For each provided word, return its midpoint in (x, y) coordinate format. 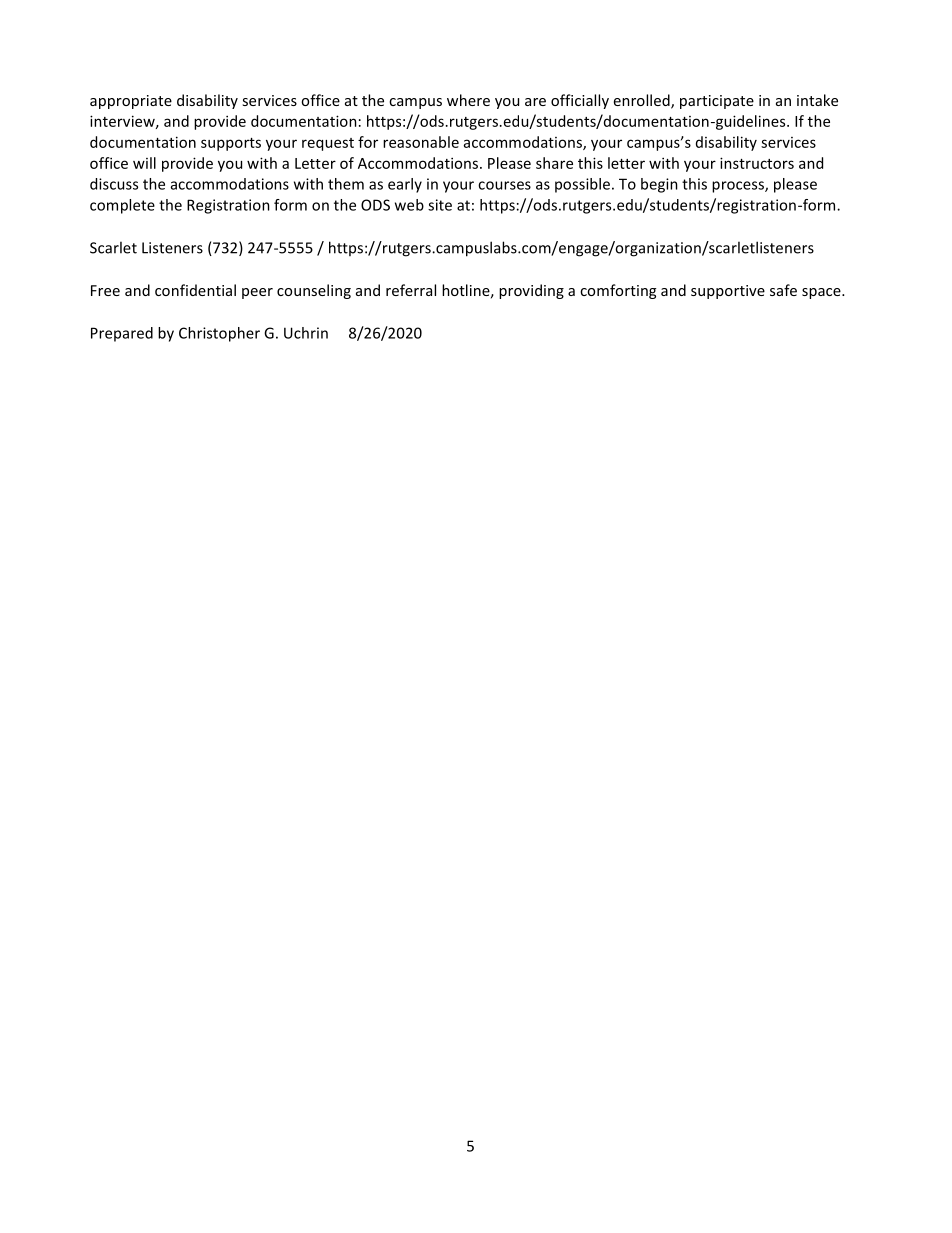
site (440, 205)
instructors (757, 163)
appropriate (131, 102)
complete (122, 206)
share (554, 163)
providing (531, 291)
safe (783, 290)
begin (659, 185)
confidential (195, 290)
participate (717, 102)
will (144, 163)
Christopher (219, 334)
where (468, 100)
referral (411, 290)
